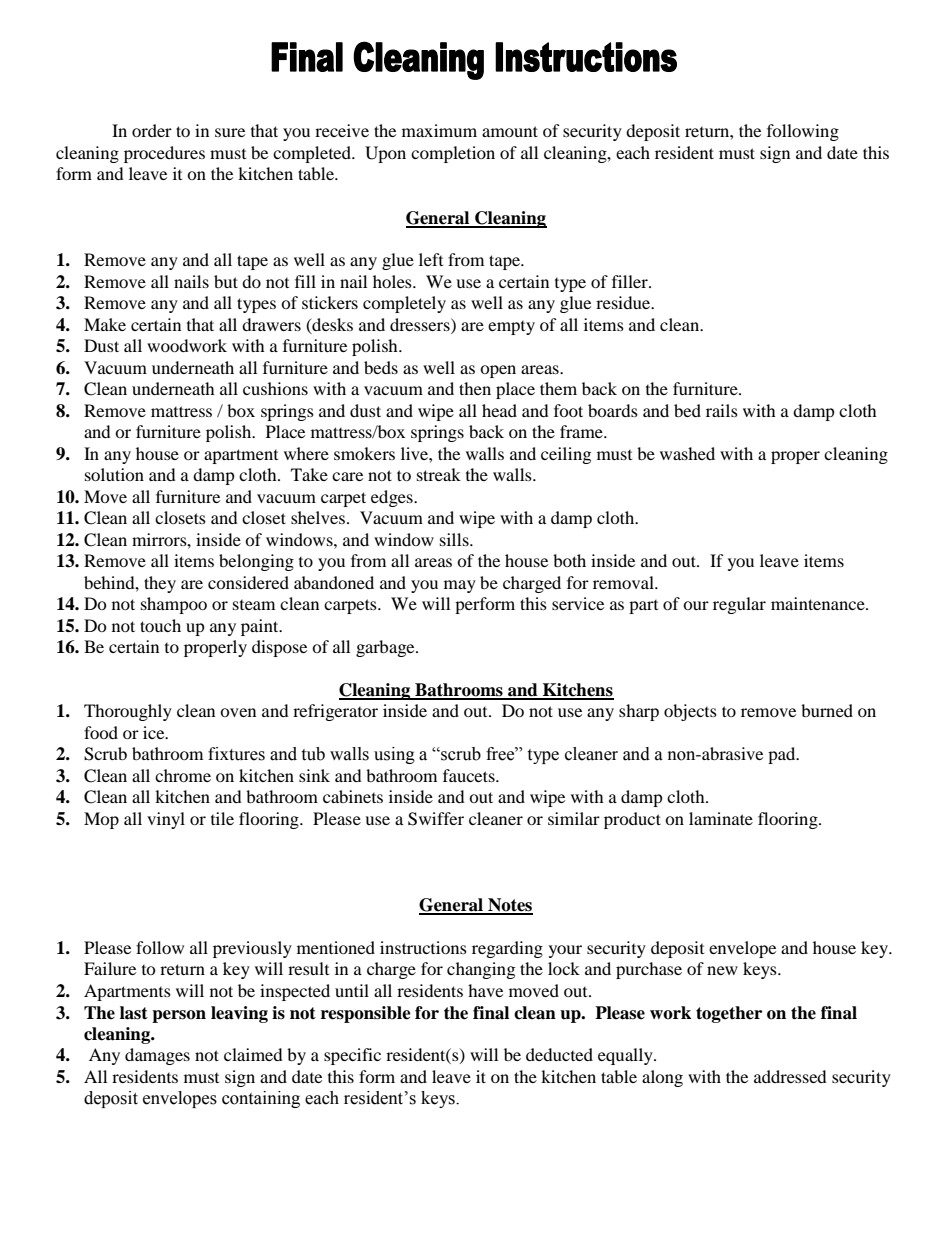  What do you see at coordinates (687, 453) in the screenshot?
I see `washed` at bounding box center [687, 453].
